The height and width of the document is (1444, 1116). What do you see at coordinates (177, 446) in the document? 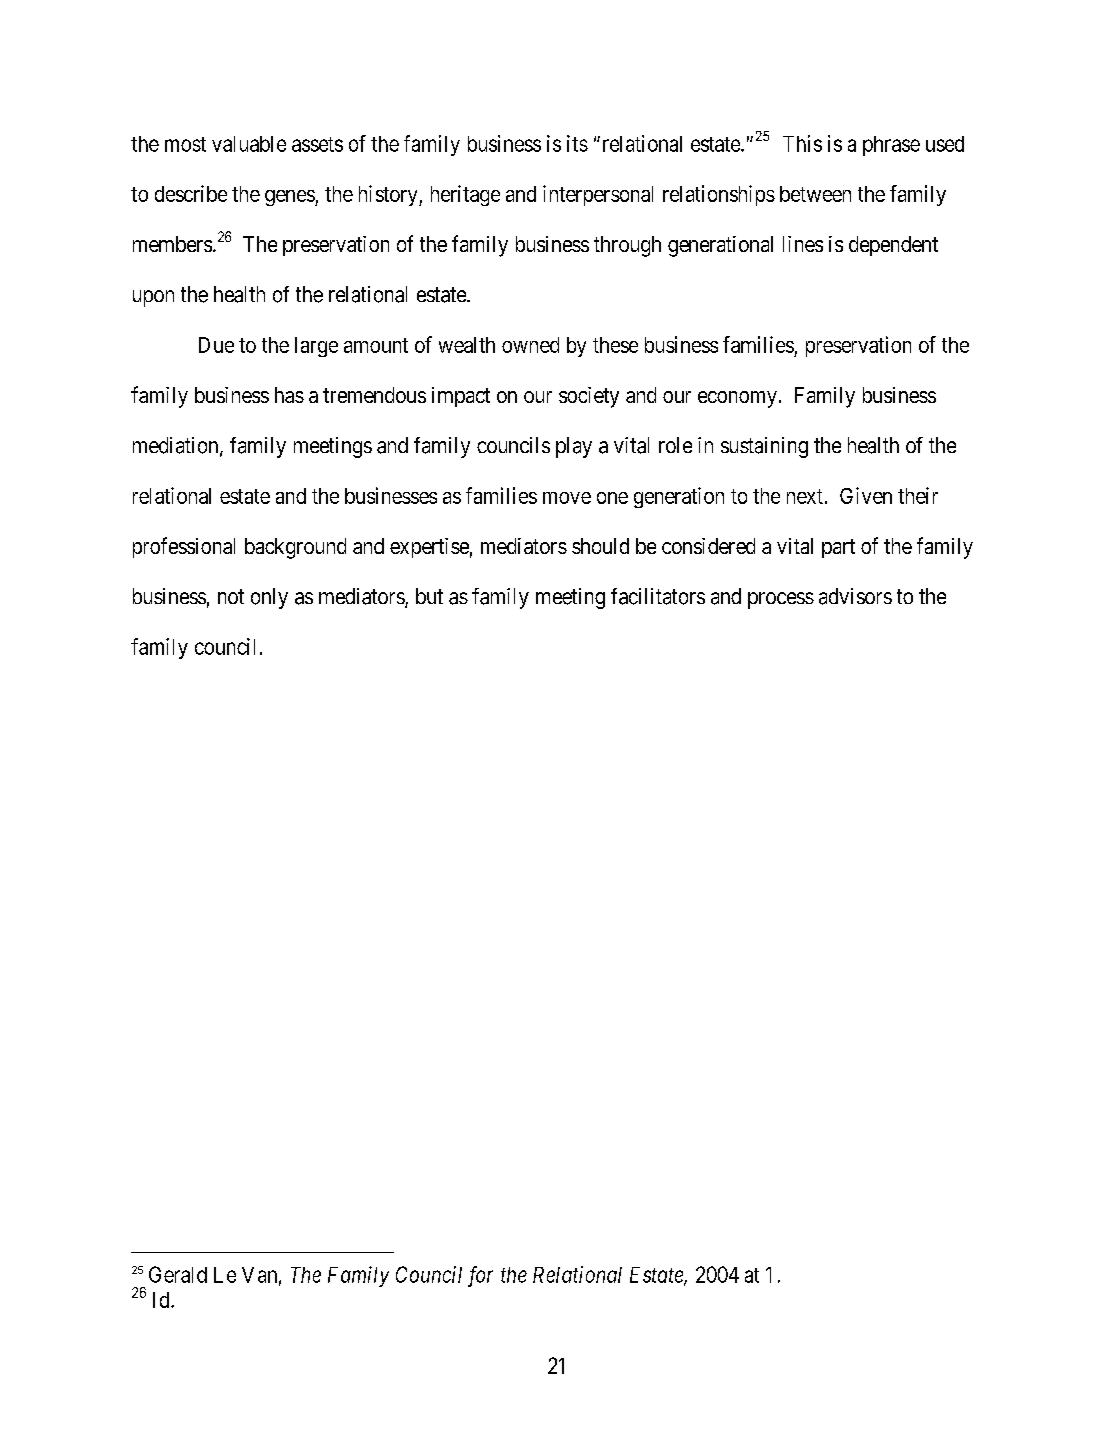
I see `mediation` at bounding box center [177, 446].
